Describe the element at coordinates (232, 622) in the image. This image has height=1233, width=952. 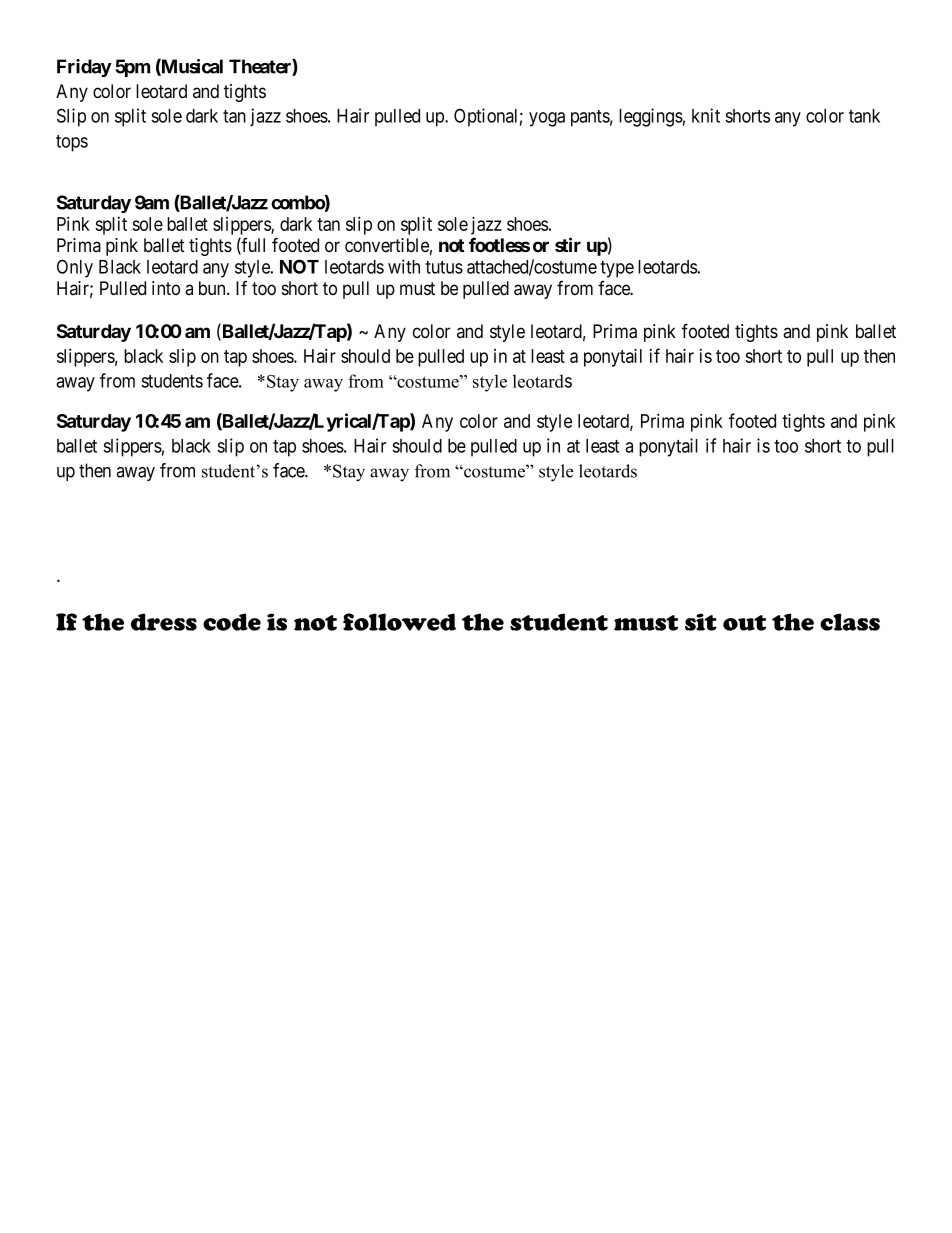
I see `code` at that location.
